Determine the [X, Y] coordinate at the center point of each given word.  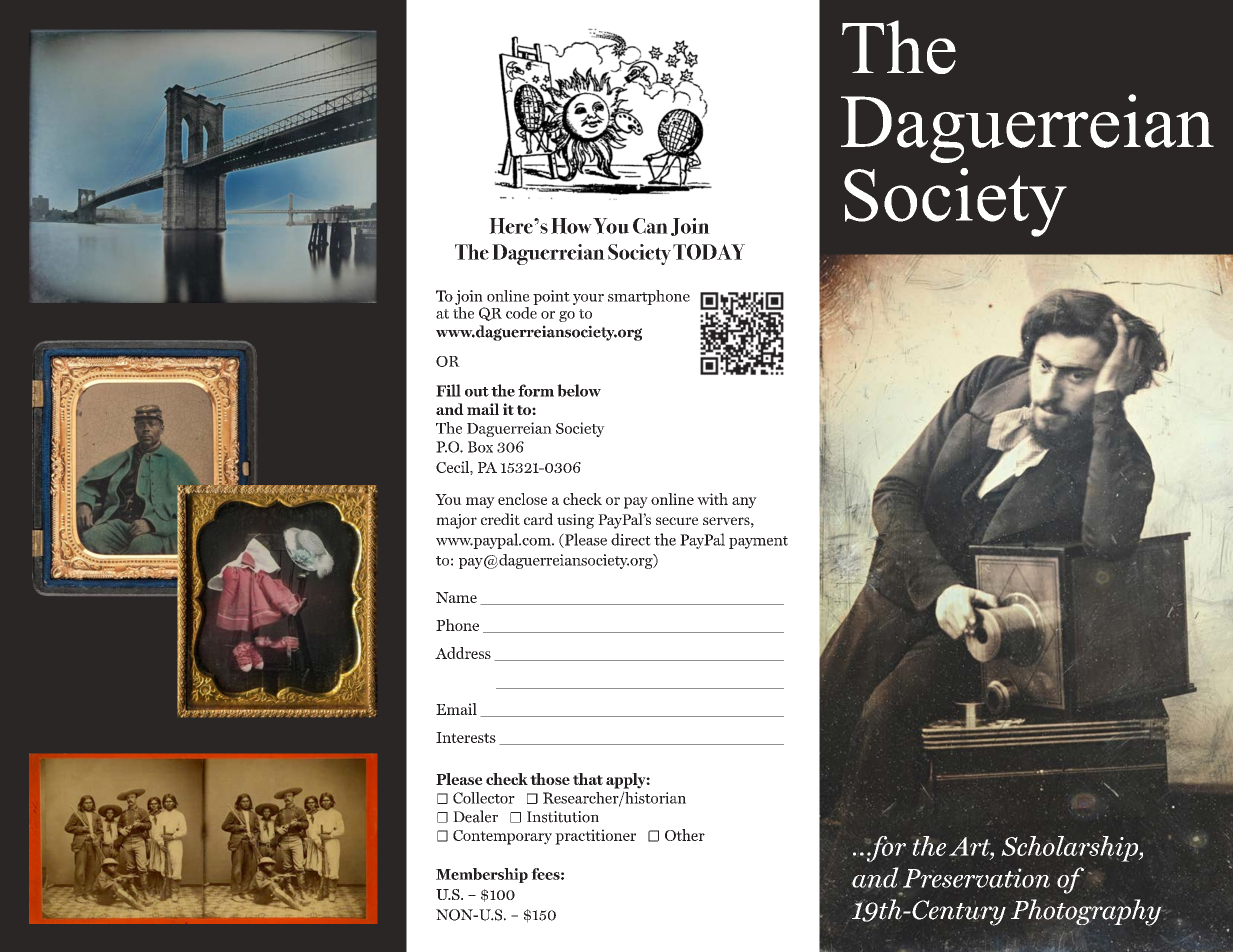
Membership [482, 875]
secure [677, 521]
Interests [466, 737]
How [571, 226]
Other [685, 835]
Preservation [976, 878]
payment [758, 542]
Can [650, 226]
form [536, 390]
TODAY [709, 252]
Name [456, 597]
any [744, 503]
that [588, 779]
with [712, 499]
